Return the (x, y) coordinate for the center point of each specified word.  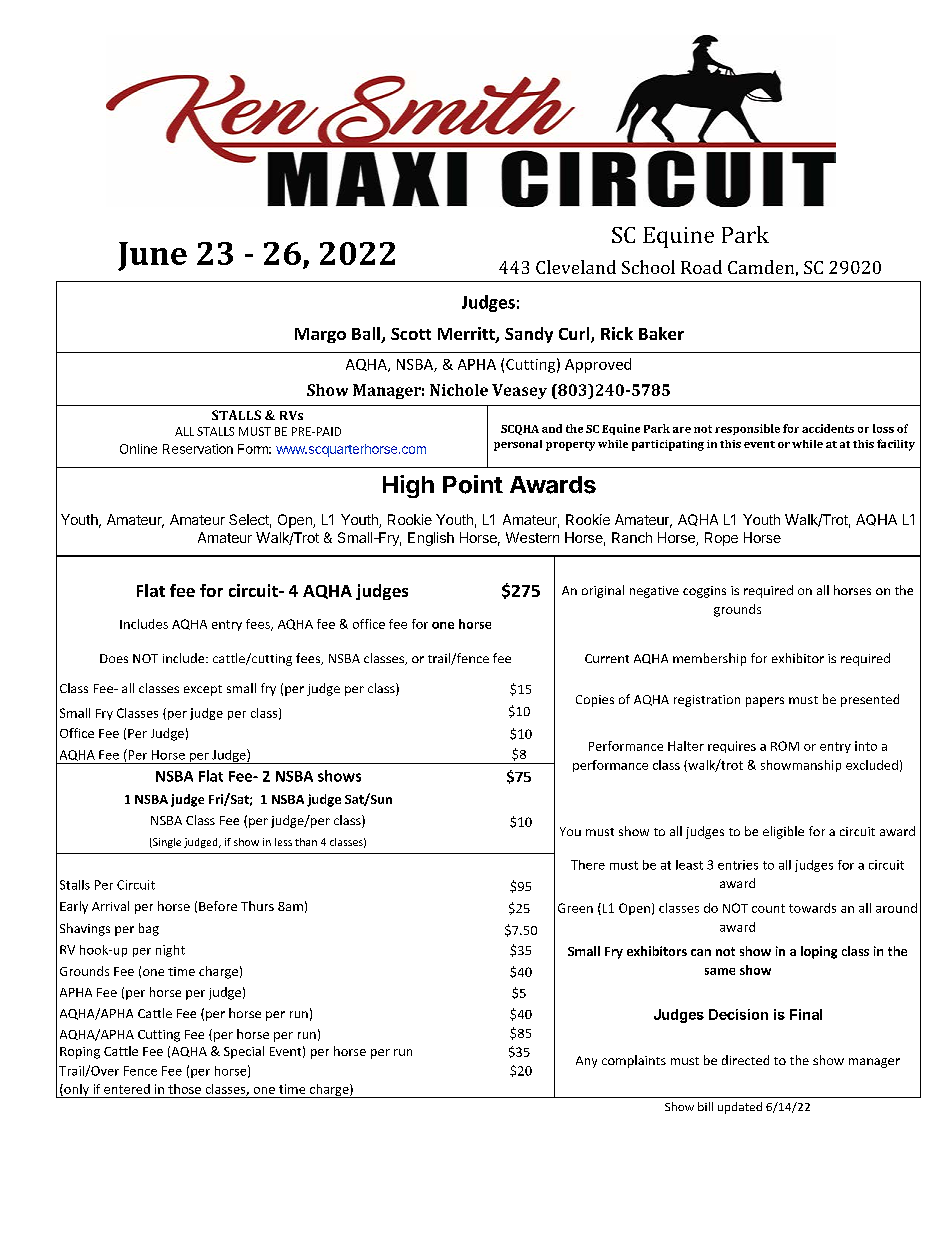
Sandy (529, 335)
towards (812, 908)
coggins (704, 592)
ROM (785, 746)
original (603, 591)
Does (114, 658)
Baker (661, 333)
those (184, 1089)
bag (149, 929)
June (152, 256)
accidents (828, 428)
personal (518, 445)
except (203, 690)
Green (575, 908)
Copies (595, 701)
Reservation (198, 449)
